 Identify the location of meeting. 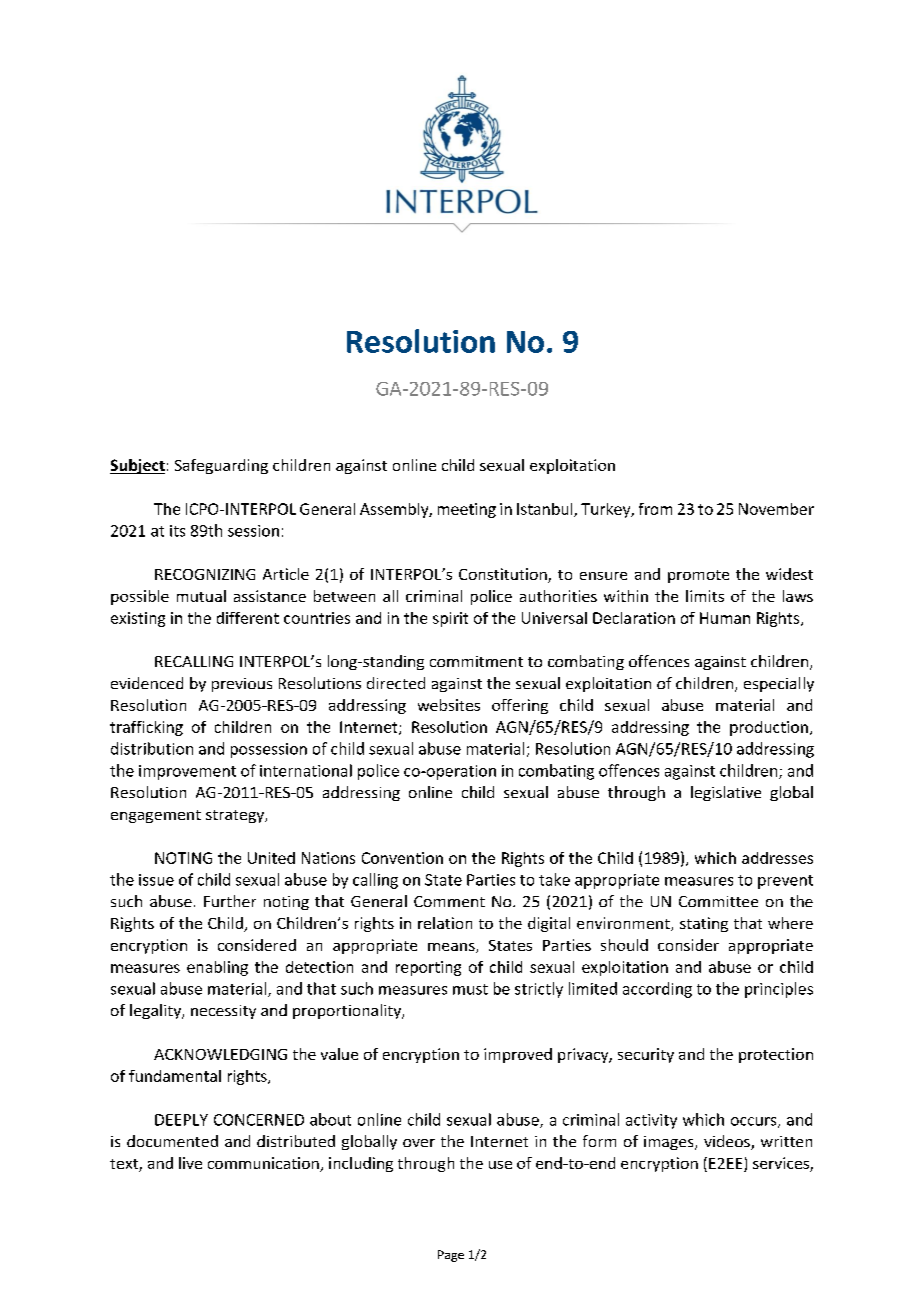
(467, 510).
